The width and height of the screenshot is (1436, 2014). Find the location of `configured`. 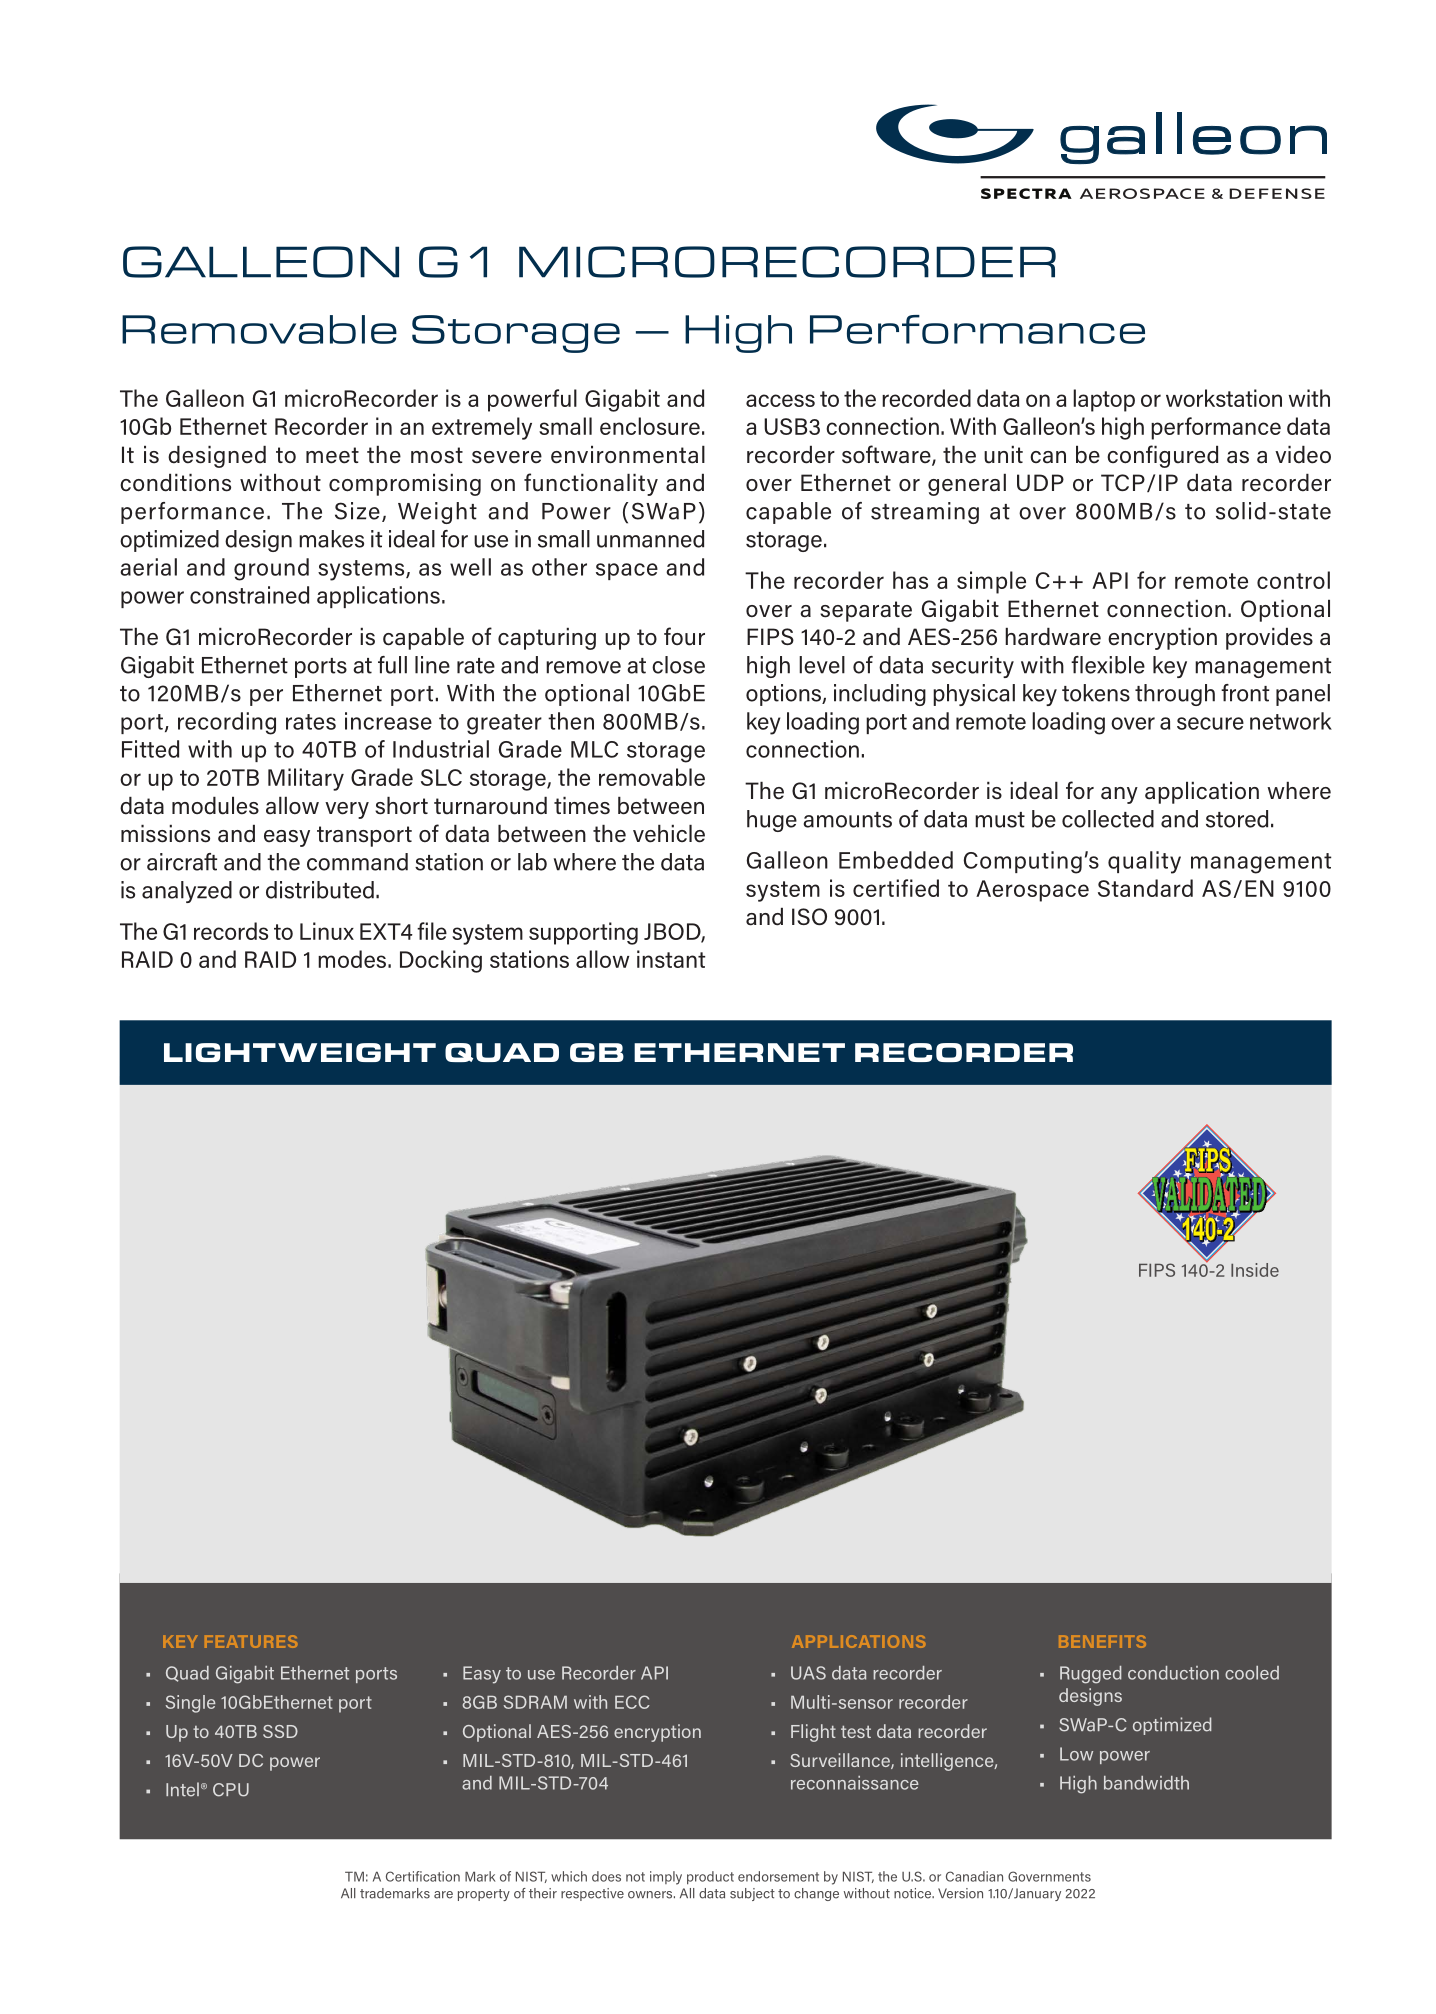

configured is located at coordinates (1162, 456).
